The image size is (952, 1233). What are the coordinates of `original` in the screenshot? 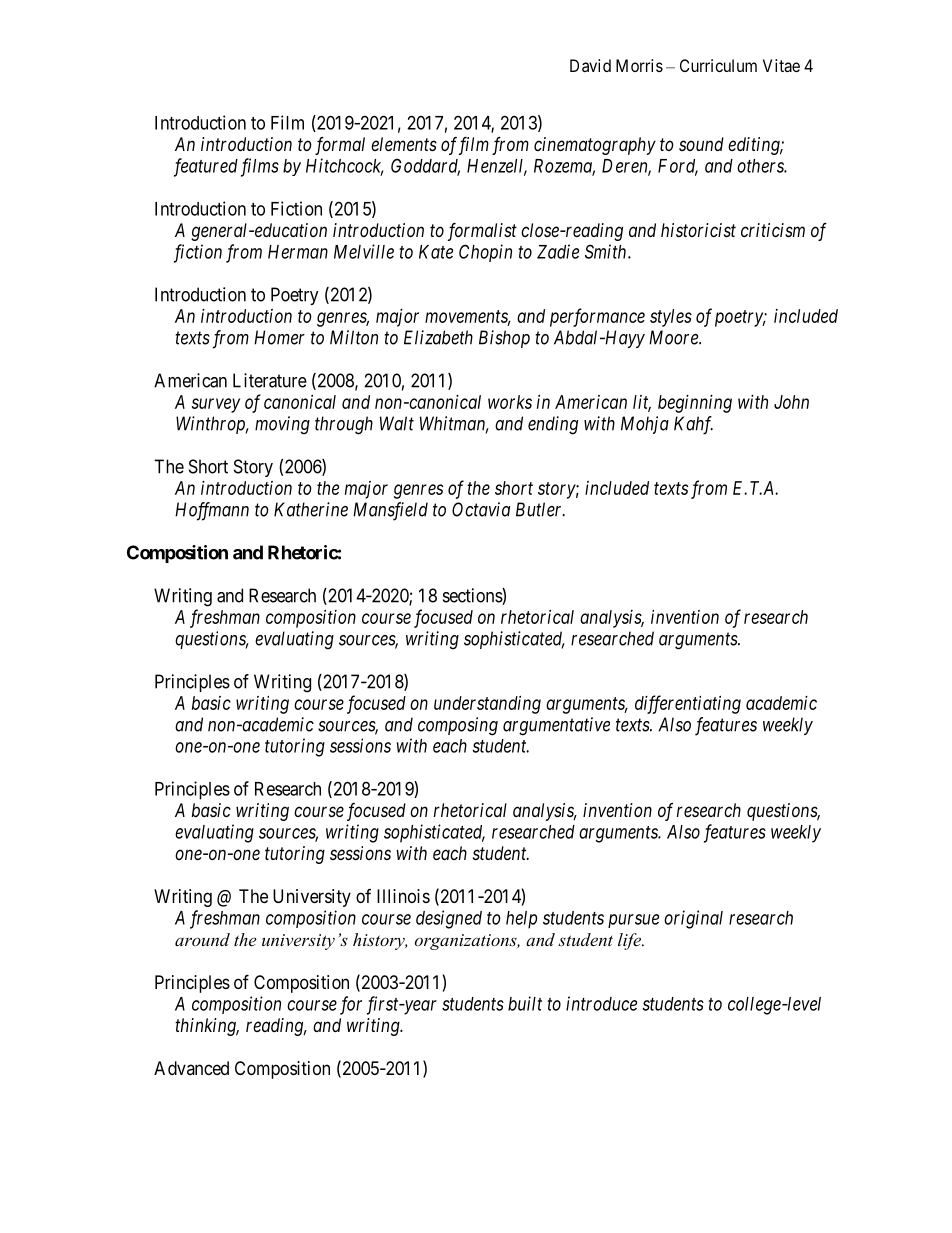 It's located at (693, 919).
